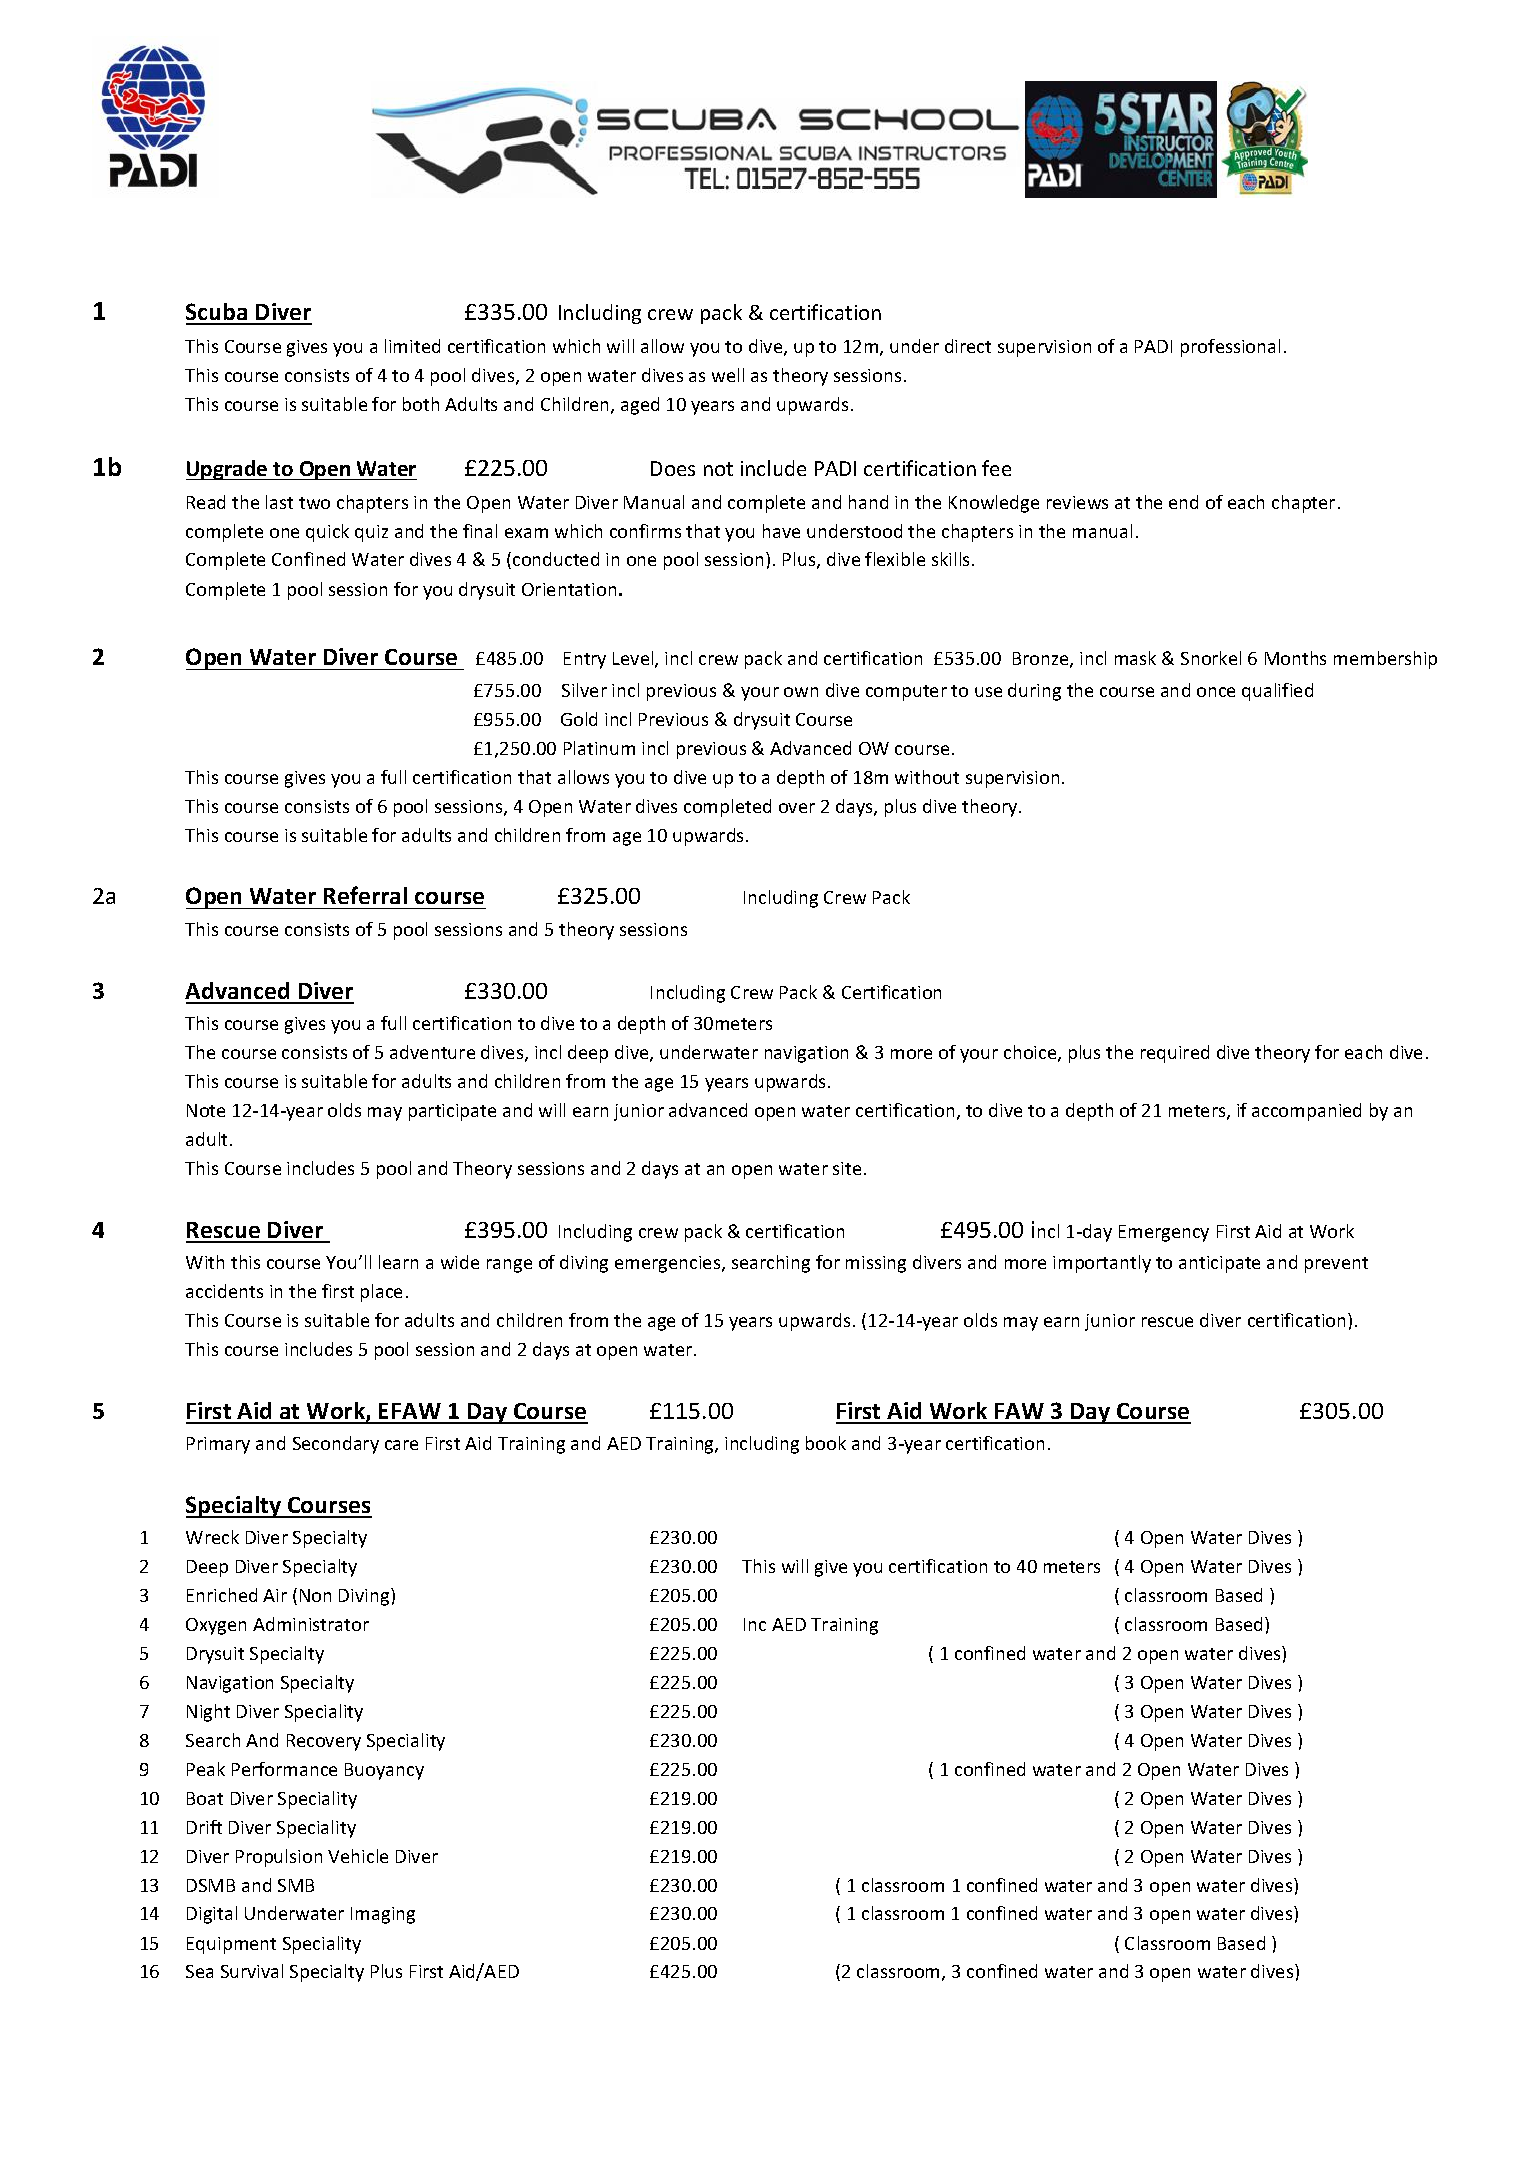 This document has width=1535, height=2171. What do you see at coordinates (1175, 1054) in the document?
I see `required` at bounding box center [1175, 1054].
